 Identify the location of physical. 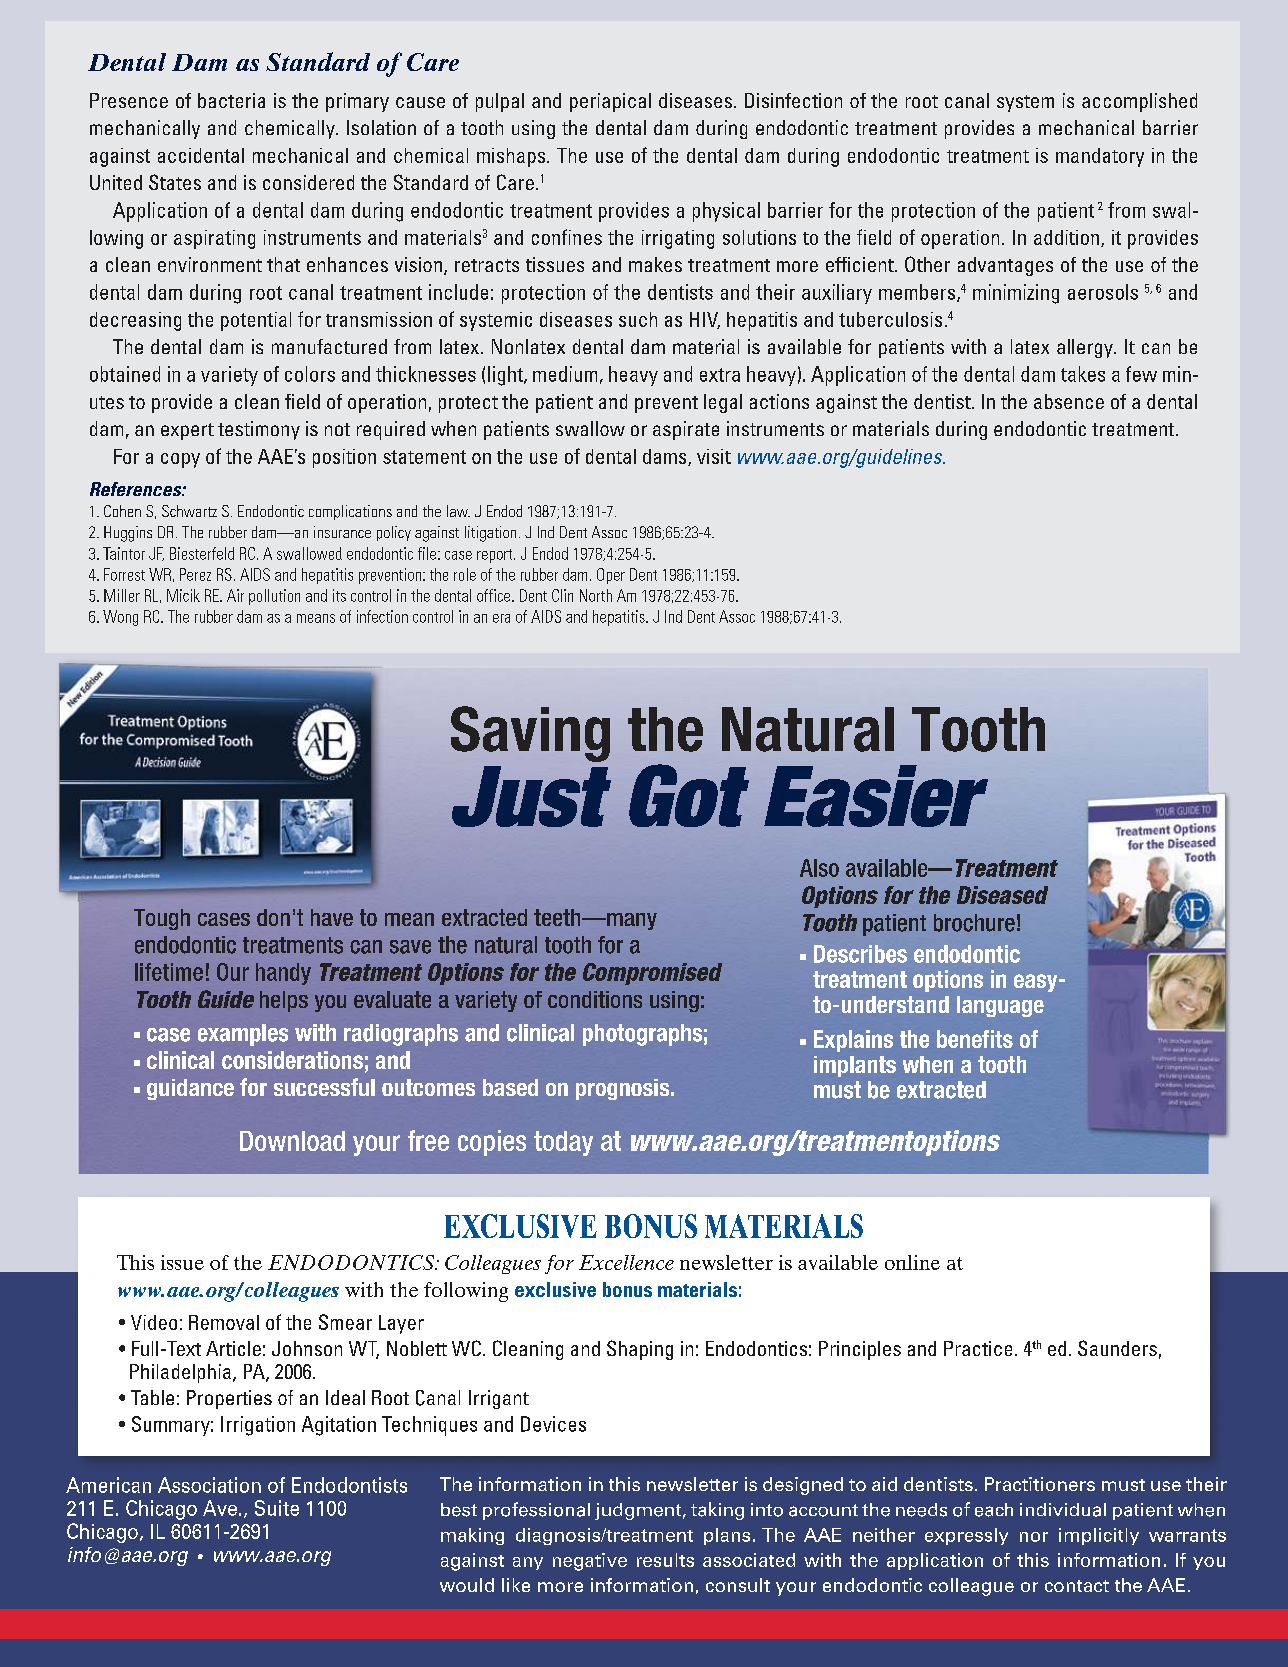
(726, 212).
